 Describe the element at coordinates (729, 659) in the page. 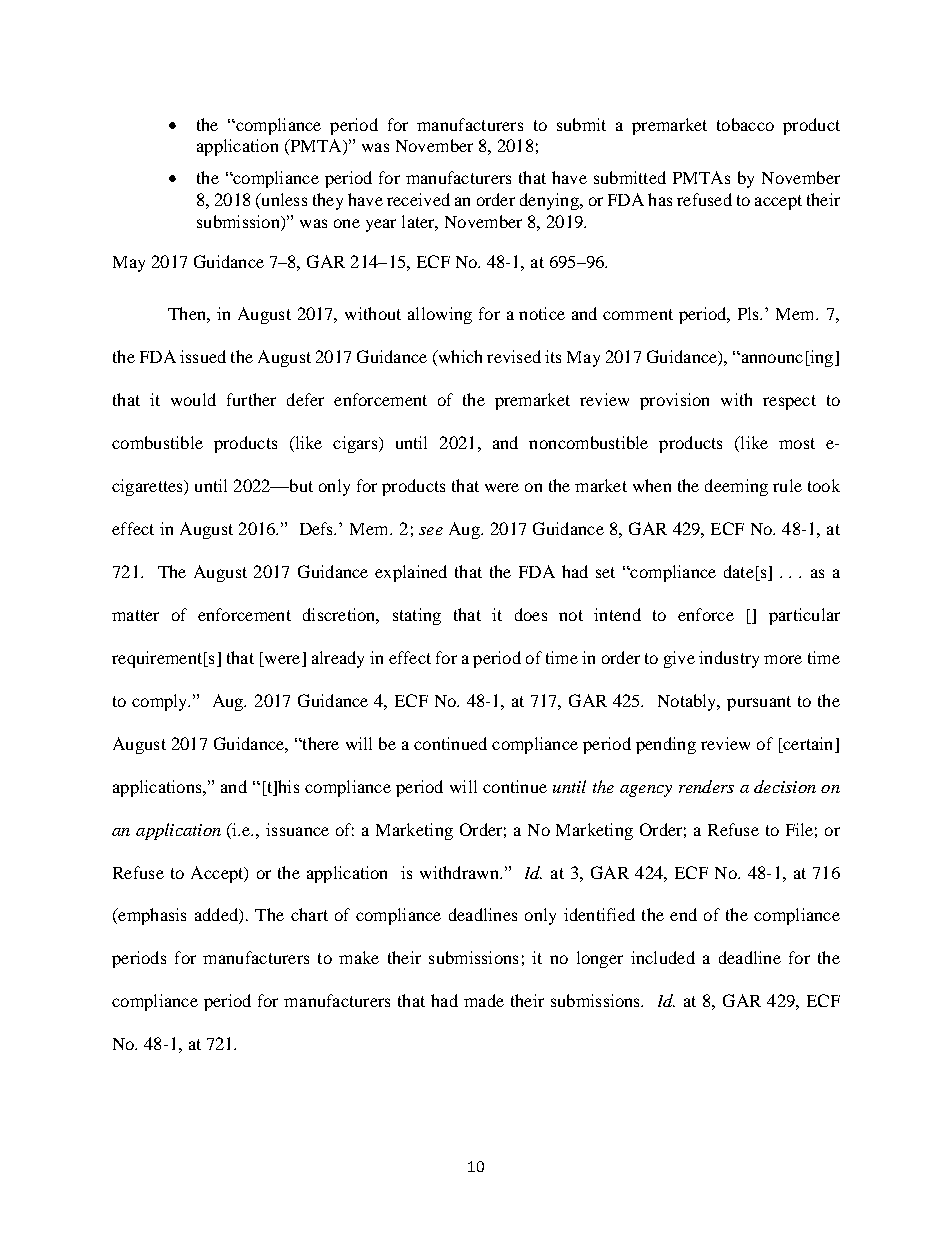

I see `industry` at that location.
